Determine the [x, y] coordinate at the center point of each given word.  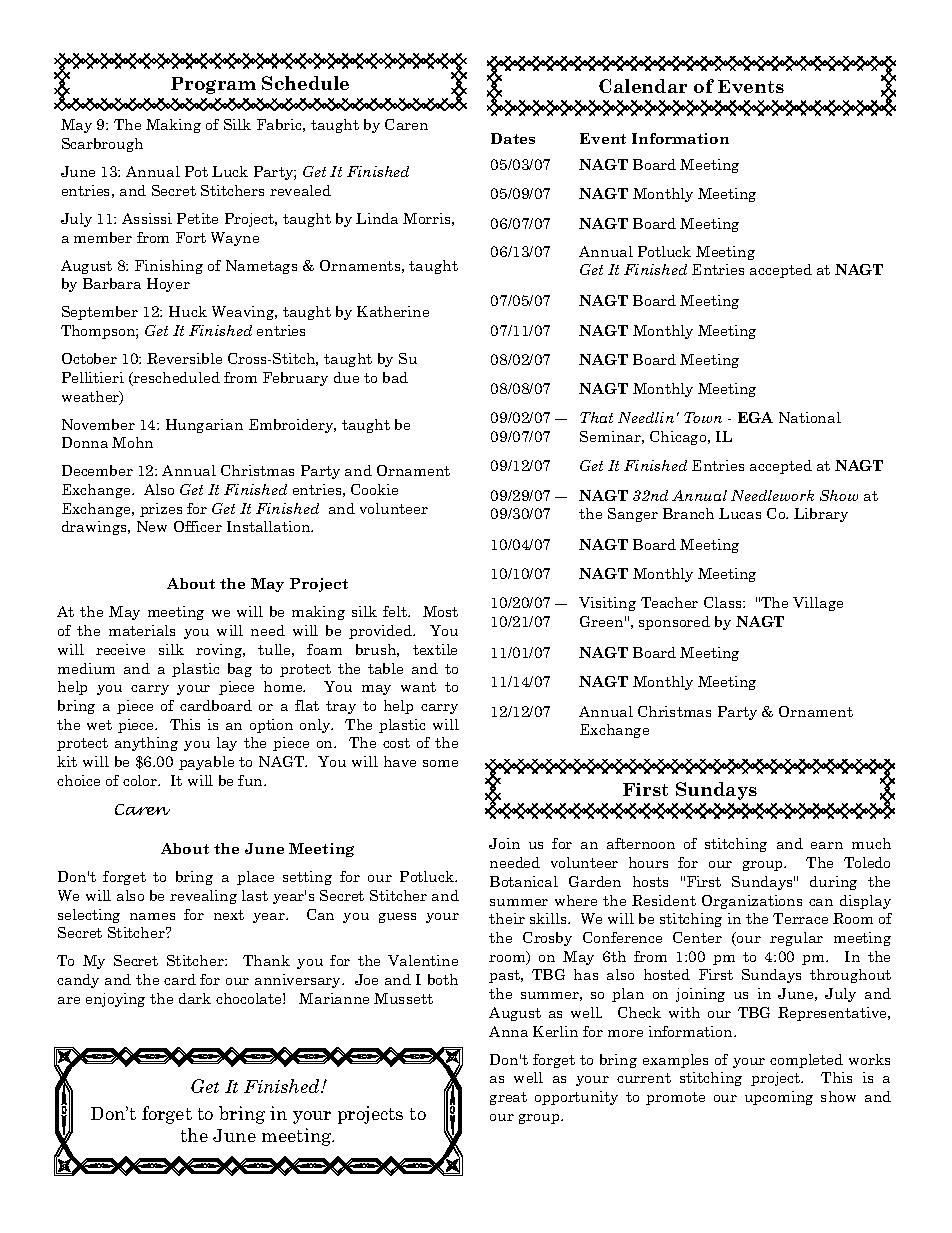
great [508, 1098]
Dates [513, 138]
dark [195, 998]
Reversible [184, 358]
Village [818, 604]
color [141, 780]
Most [440, 611]
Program [213, 85]
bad [395, 377]
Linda [377, 218]
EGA [755, 417]
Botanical [524, 881]
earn [827, 845]
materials [142, 630]
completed [806, 1061]
